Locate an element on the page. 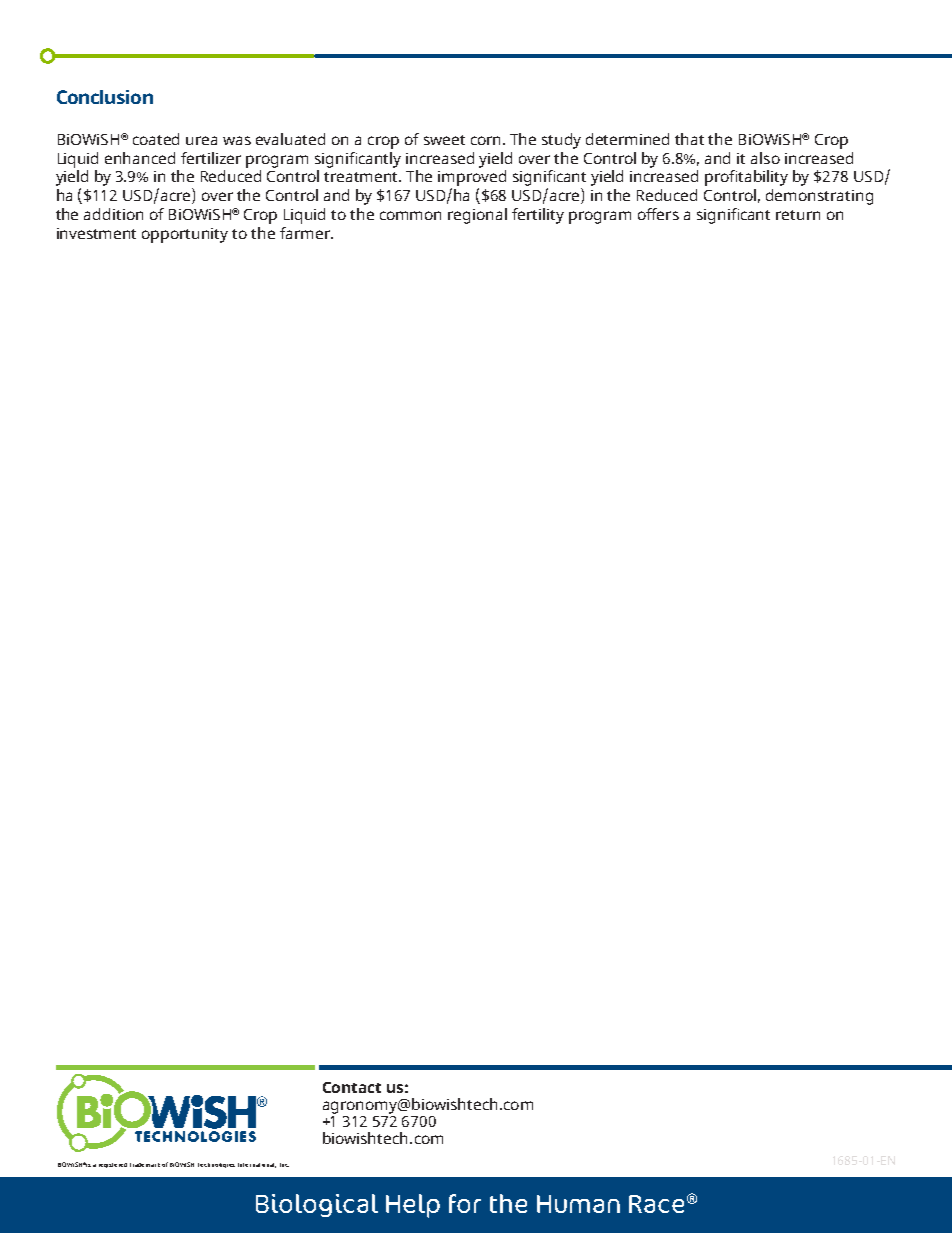 The width and height of the image is (952, 1233). for is located at coordinates (465, 1203).
